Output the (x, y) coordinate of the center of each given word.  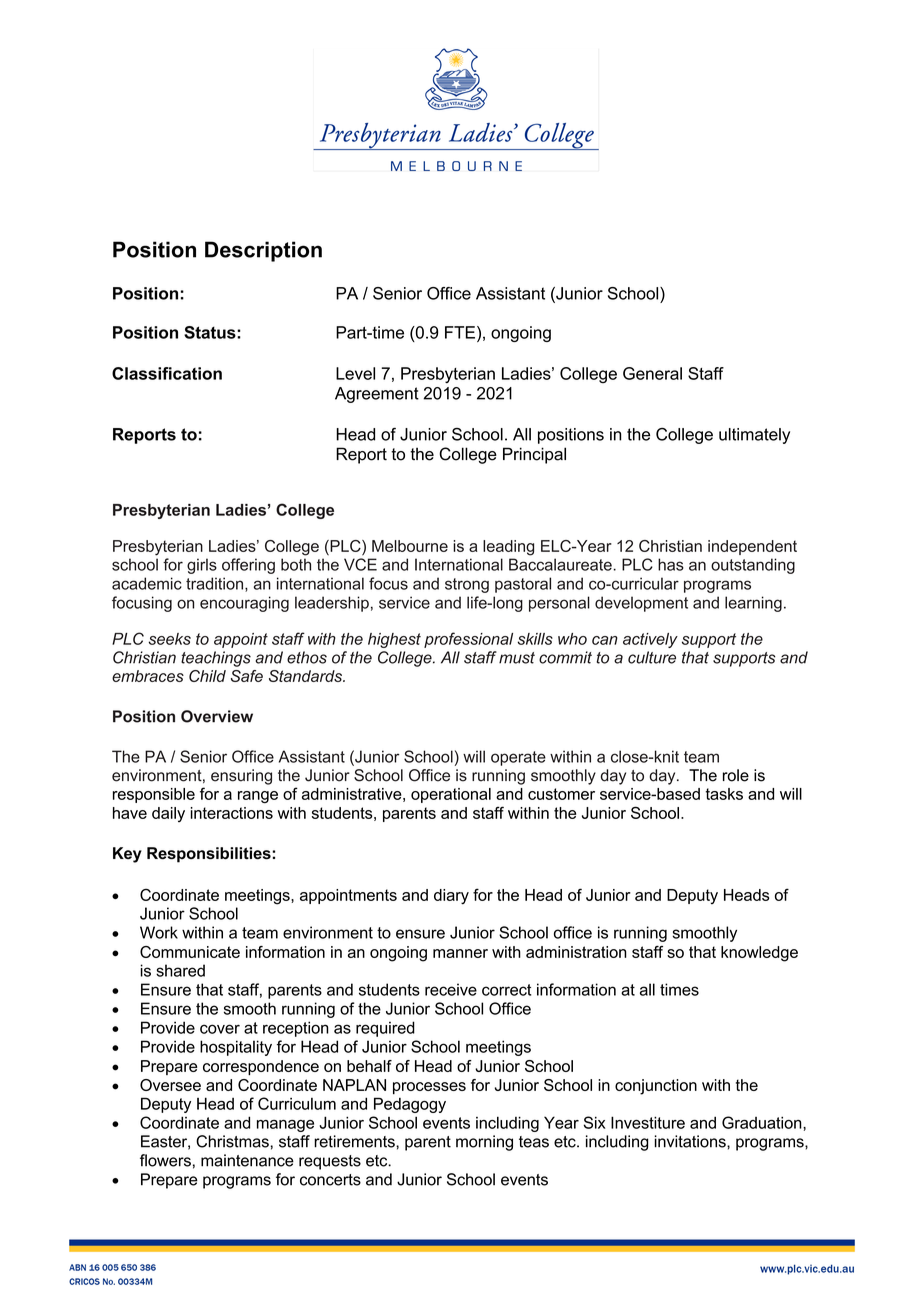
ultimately (754, 436)
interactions (232, 813)
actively (650, 640)
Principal (534, 455)
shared (180, 970)
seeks (169, 639)
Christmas (233, 1141)
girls (202, 566)
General (652, 373)
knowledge (759, 954)
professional (468, 640)
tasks (724, 794)
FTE (460, 332)
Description (263, 251)
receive (451, 989)
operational (451, 795)
